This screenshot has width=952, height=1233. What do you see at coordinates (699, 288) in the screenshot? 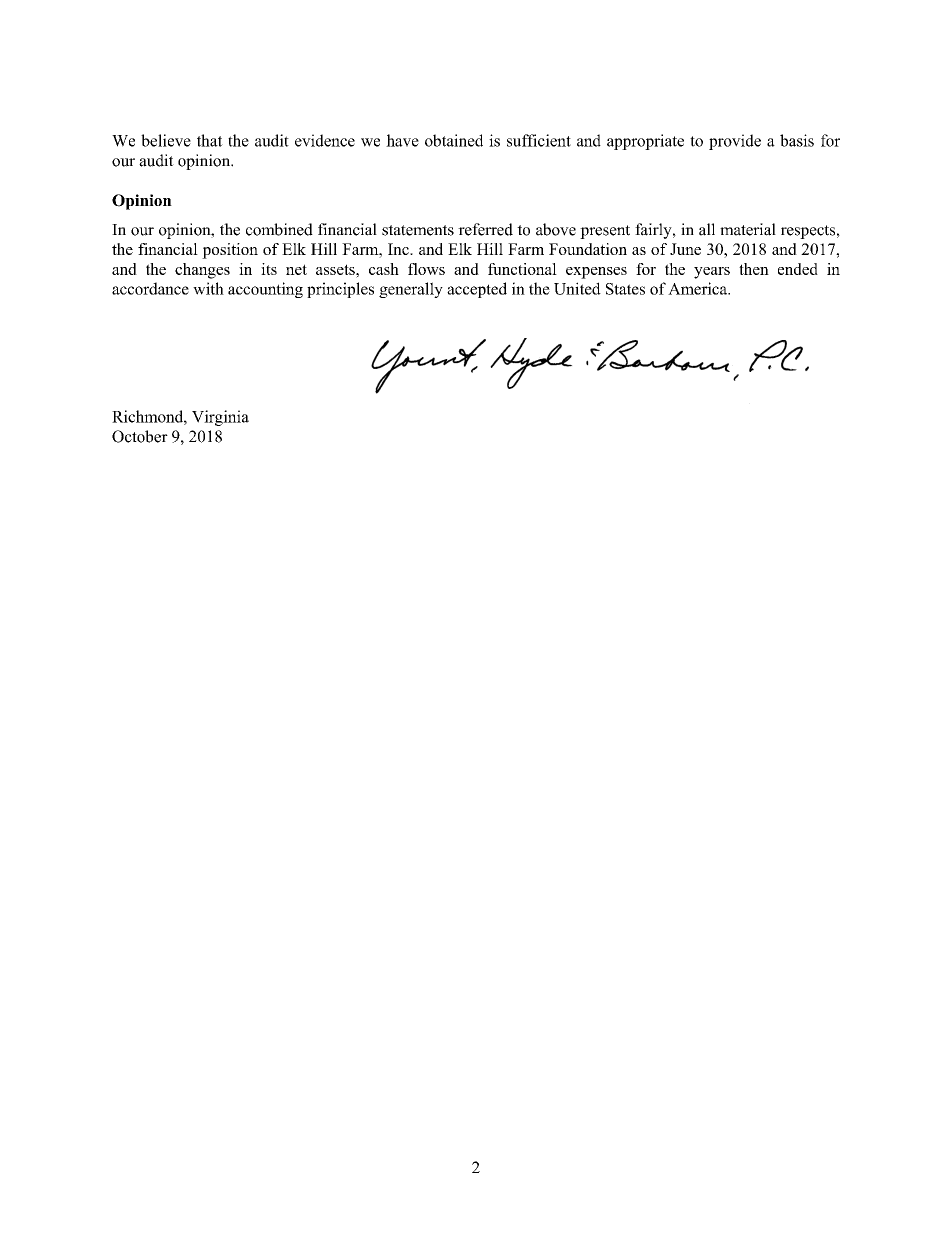
I see `America` at bounding box center [699, 288].
